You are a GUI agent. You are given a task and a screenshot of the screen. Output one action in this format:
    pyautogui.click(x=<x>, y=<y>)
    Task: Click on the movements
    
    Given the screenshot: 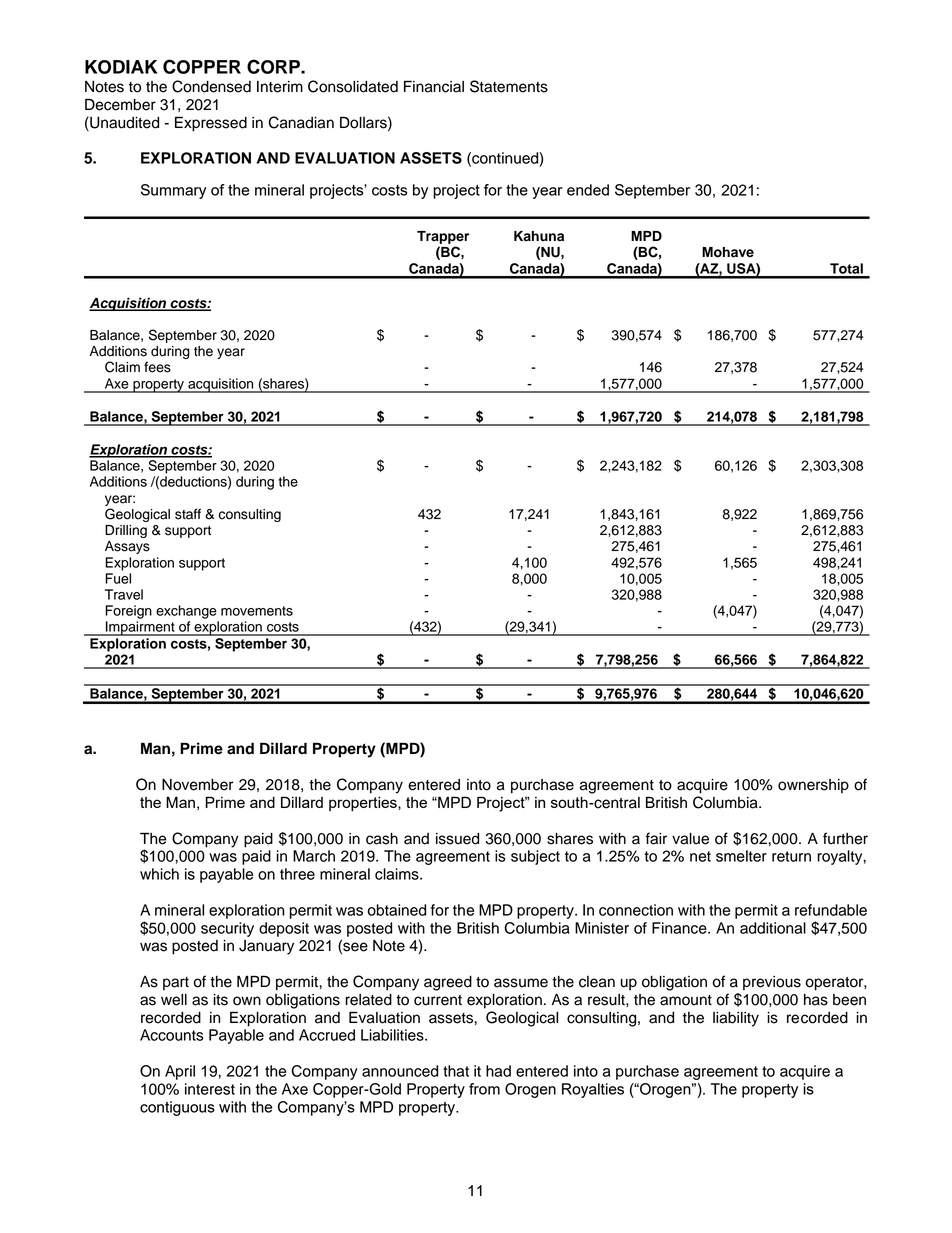 What is the action you would take?
    pyautogui.click(x=257, y=611)
